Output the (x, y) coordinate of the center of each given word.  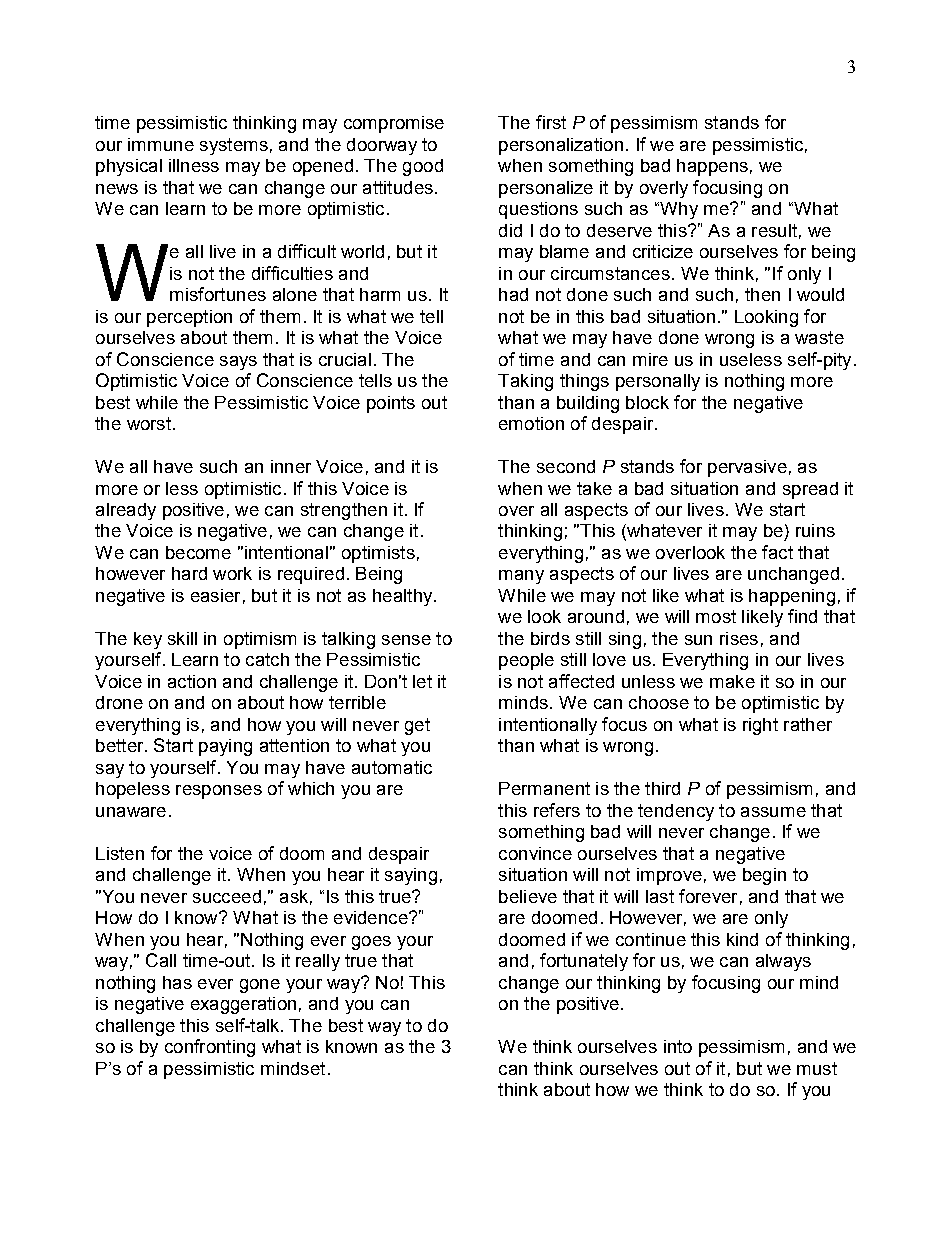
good (423, 167)
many (521, 577)
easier (215, 595)
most (716, 616)
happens (712, 167)
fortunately (584, 962)
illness (194, 165)
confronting (210, 1048)
